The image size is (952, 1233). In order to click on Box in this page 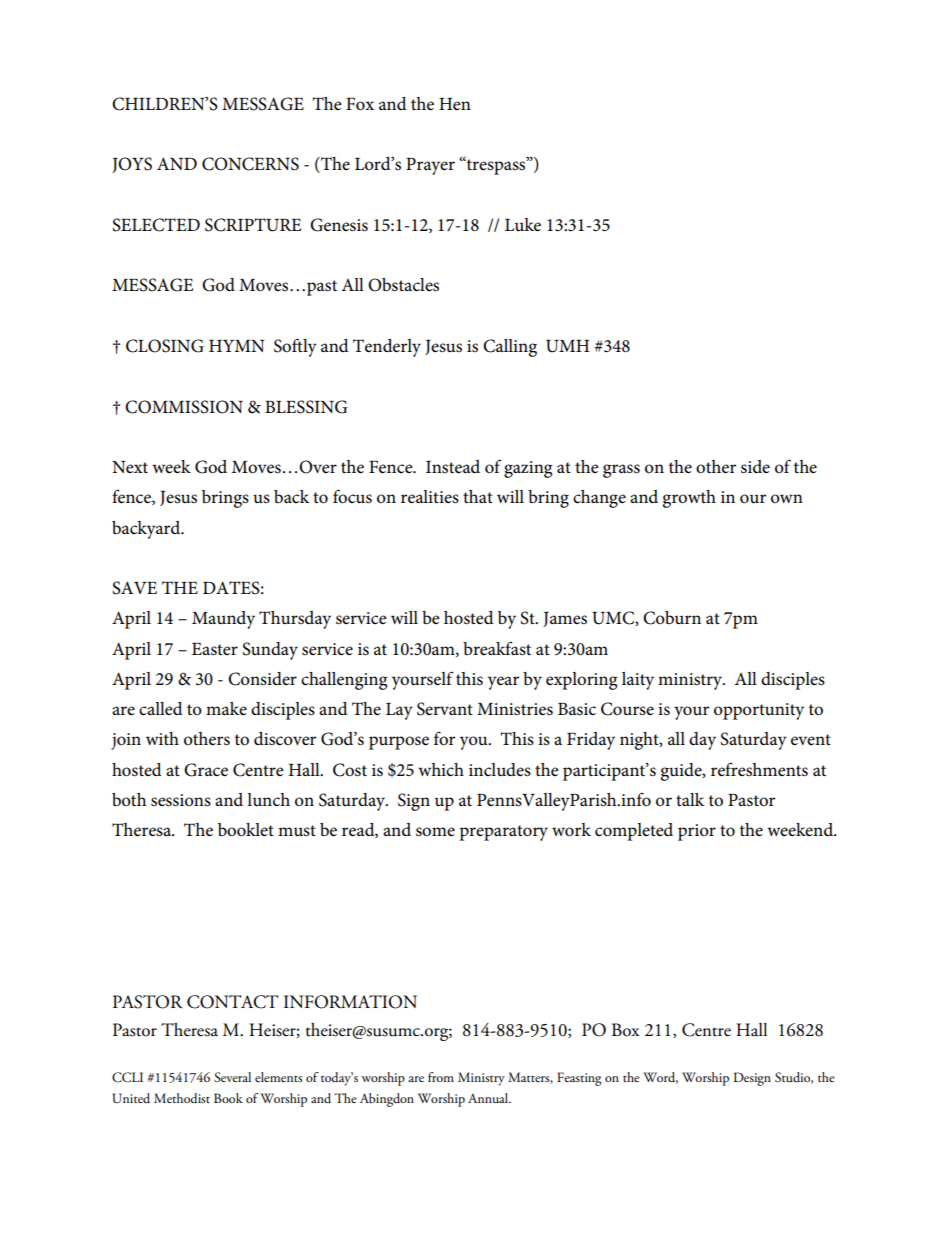, I will do `click(626, 1030)`.
